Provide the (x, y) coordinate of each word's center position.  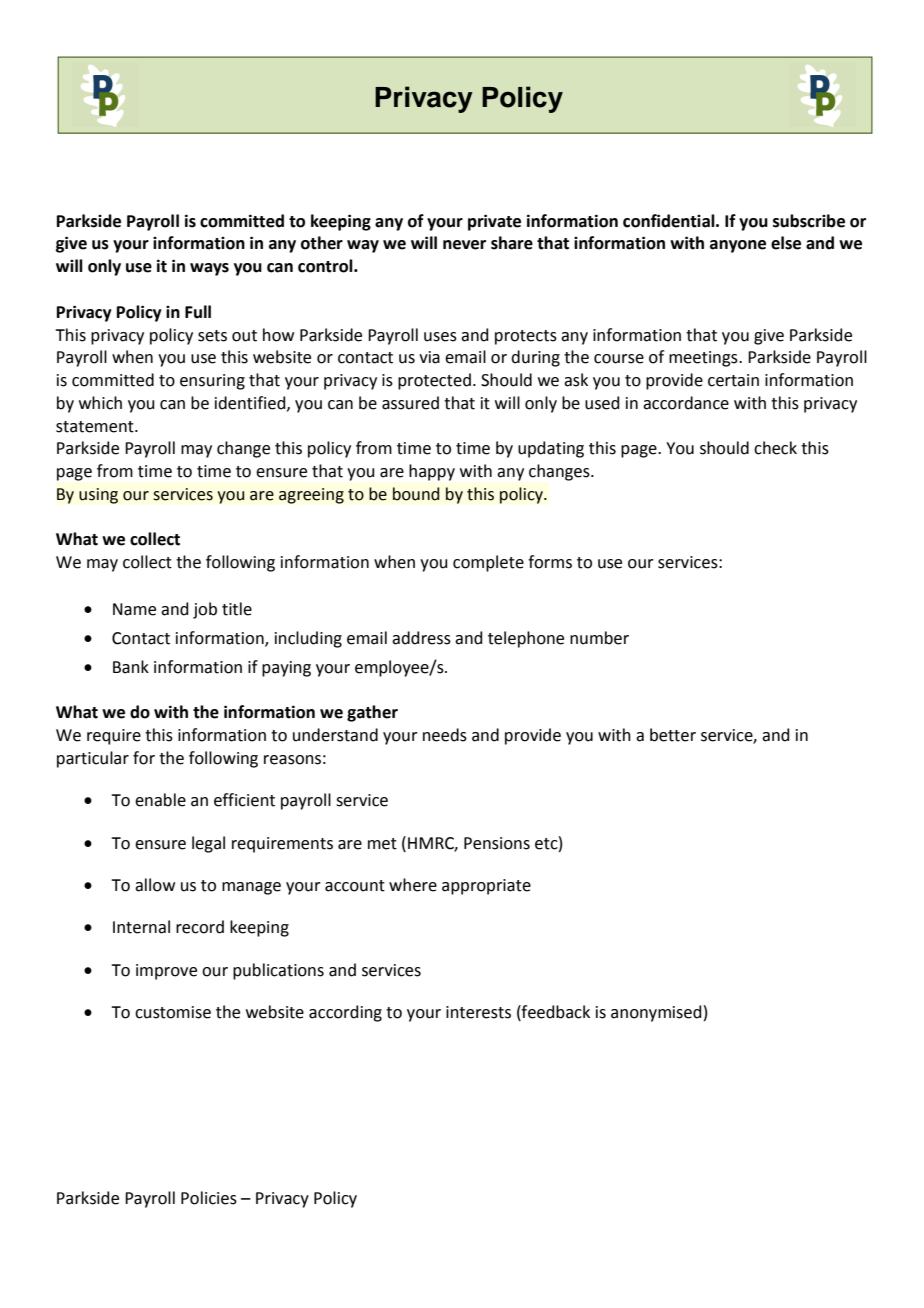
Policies (209, 1198)
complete (488, 563)
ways (209, 269)
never (464, 245)
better (673, 735)
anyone (738, 246)
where (413, 885)
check (775, 448)
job (205, 610)
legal (208, 844)
